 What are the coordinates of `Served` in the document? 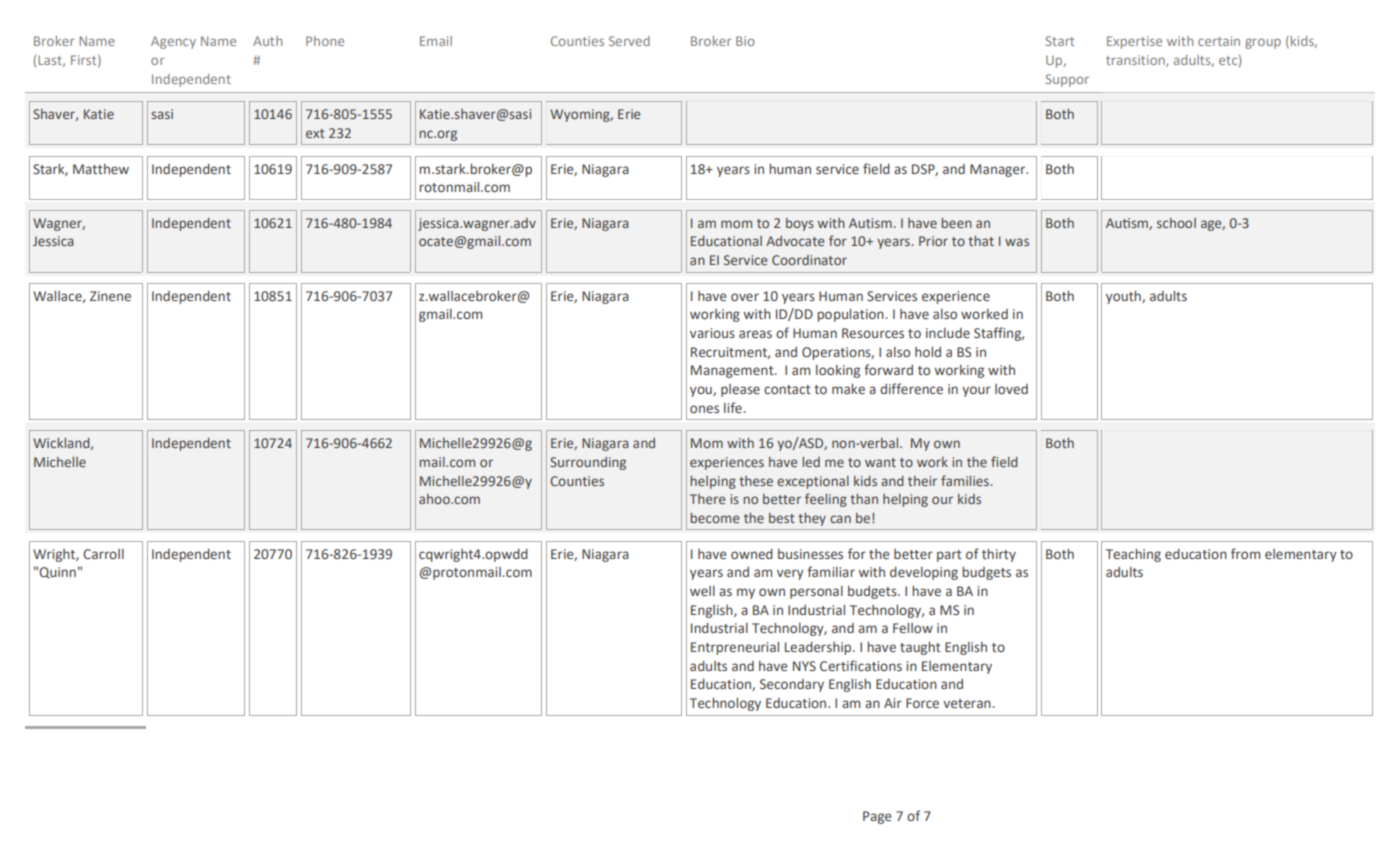 It's located at (629, 41).
